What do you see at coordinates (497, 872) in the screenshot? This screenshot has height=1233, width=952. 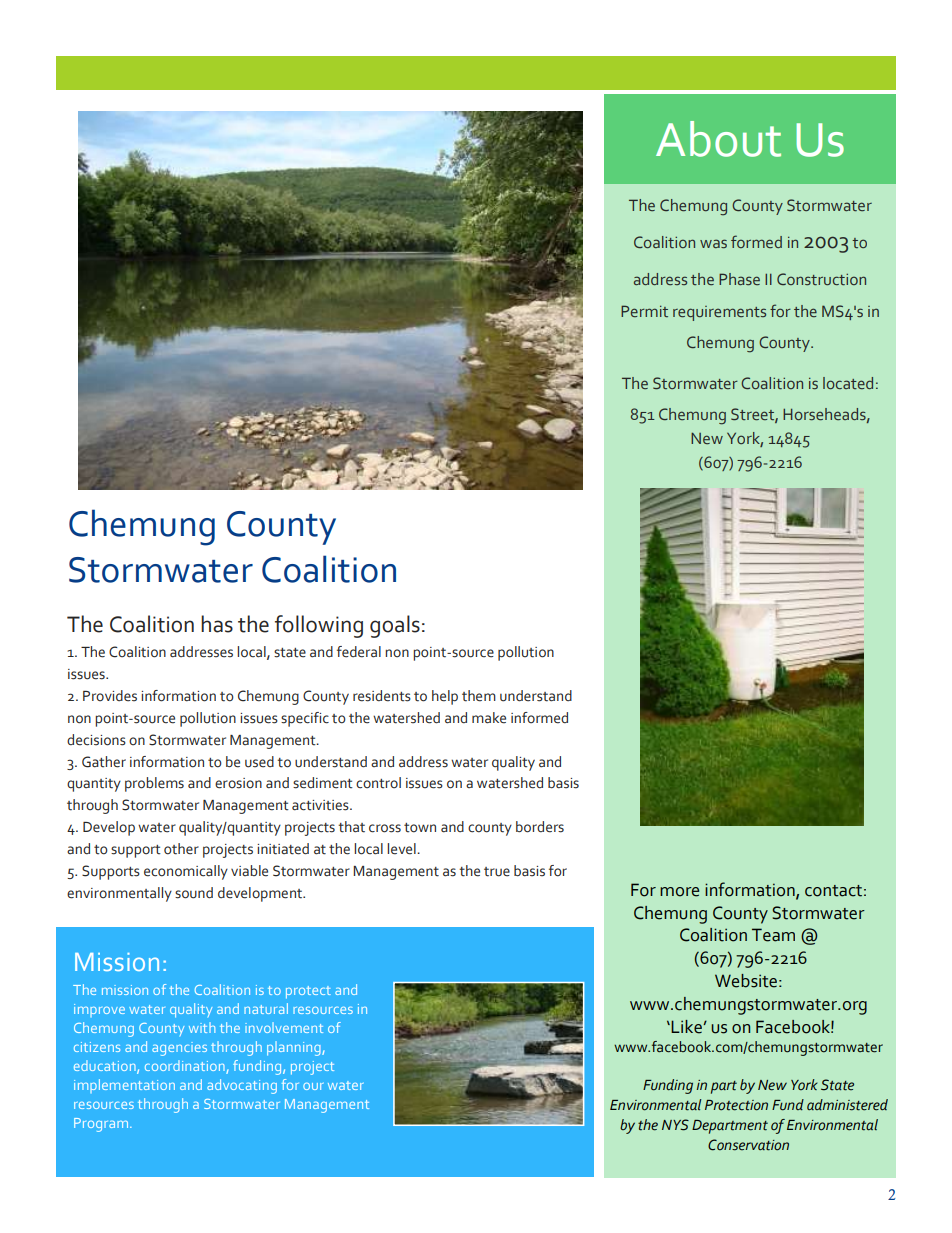 I see `true` at bounding box center [497, 872].
